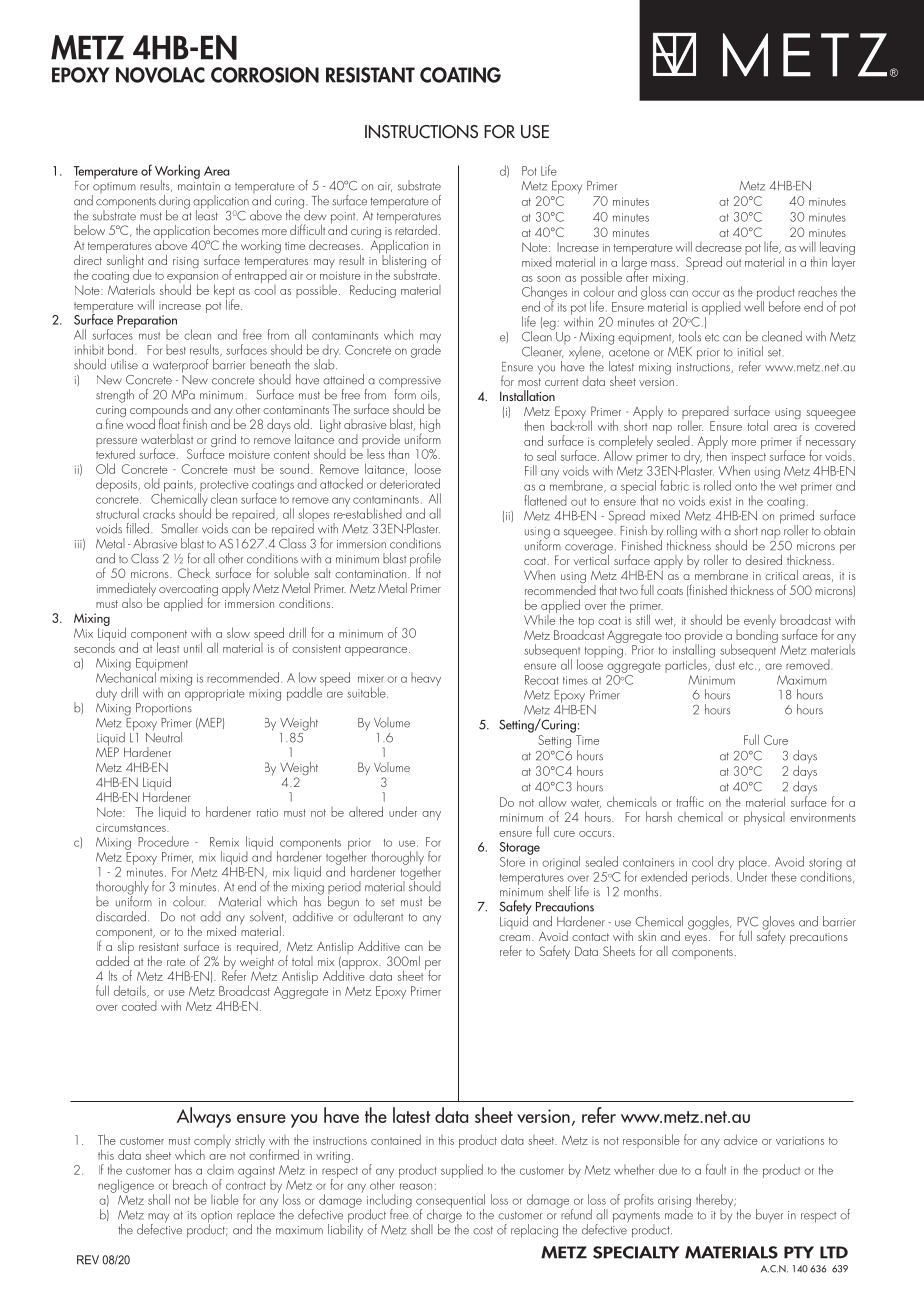  What do you see at coordinates (512, 862) in the screenshot?
I see `Store` at bounding box center [512, 862].
